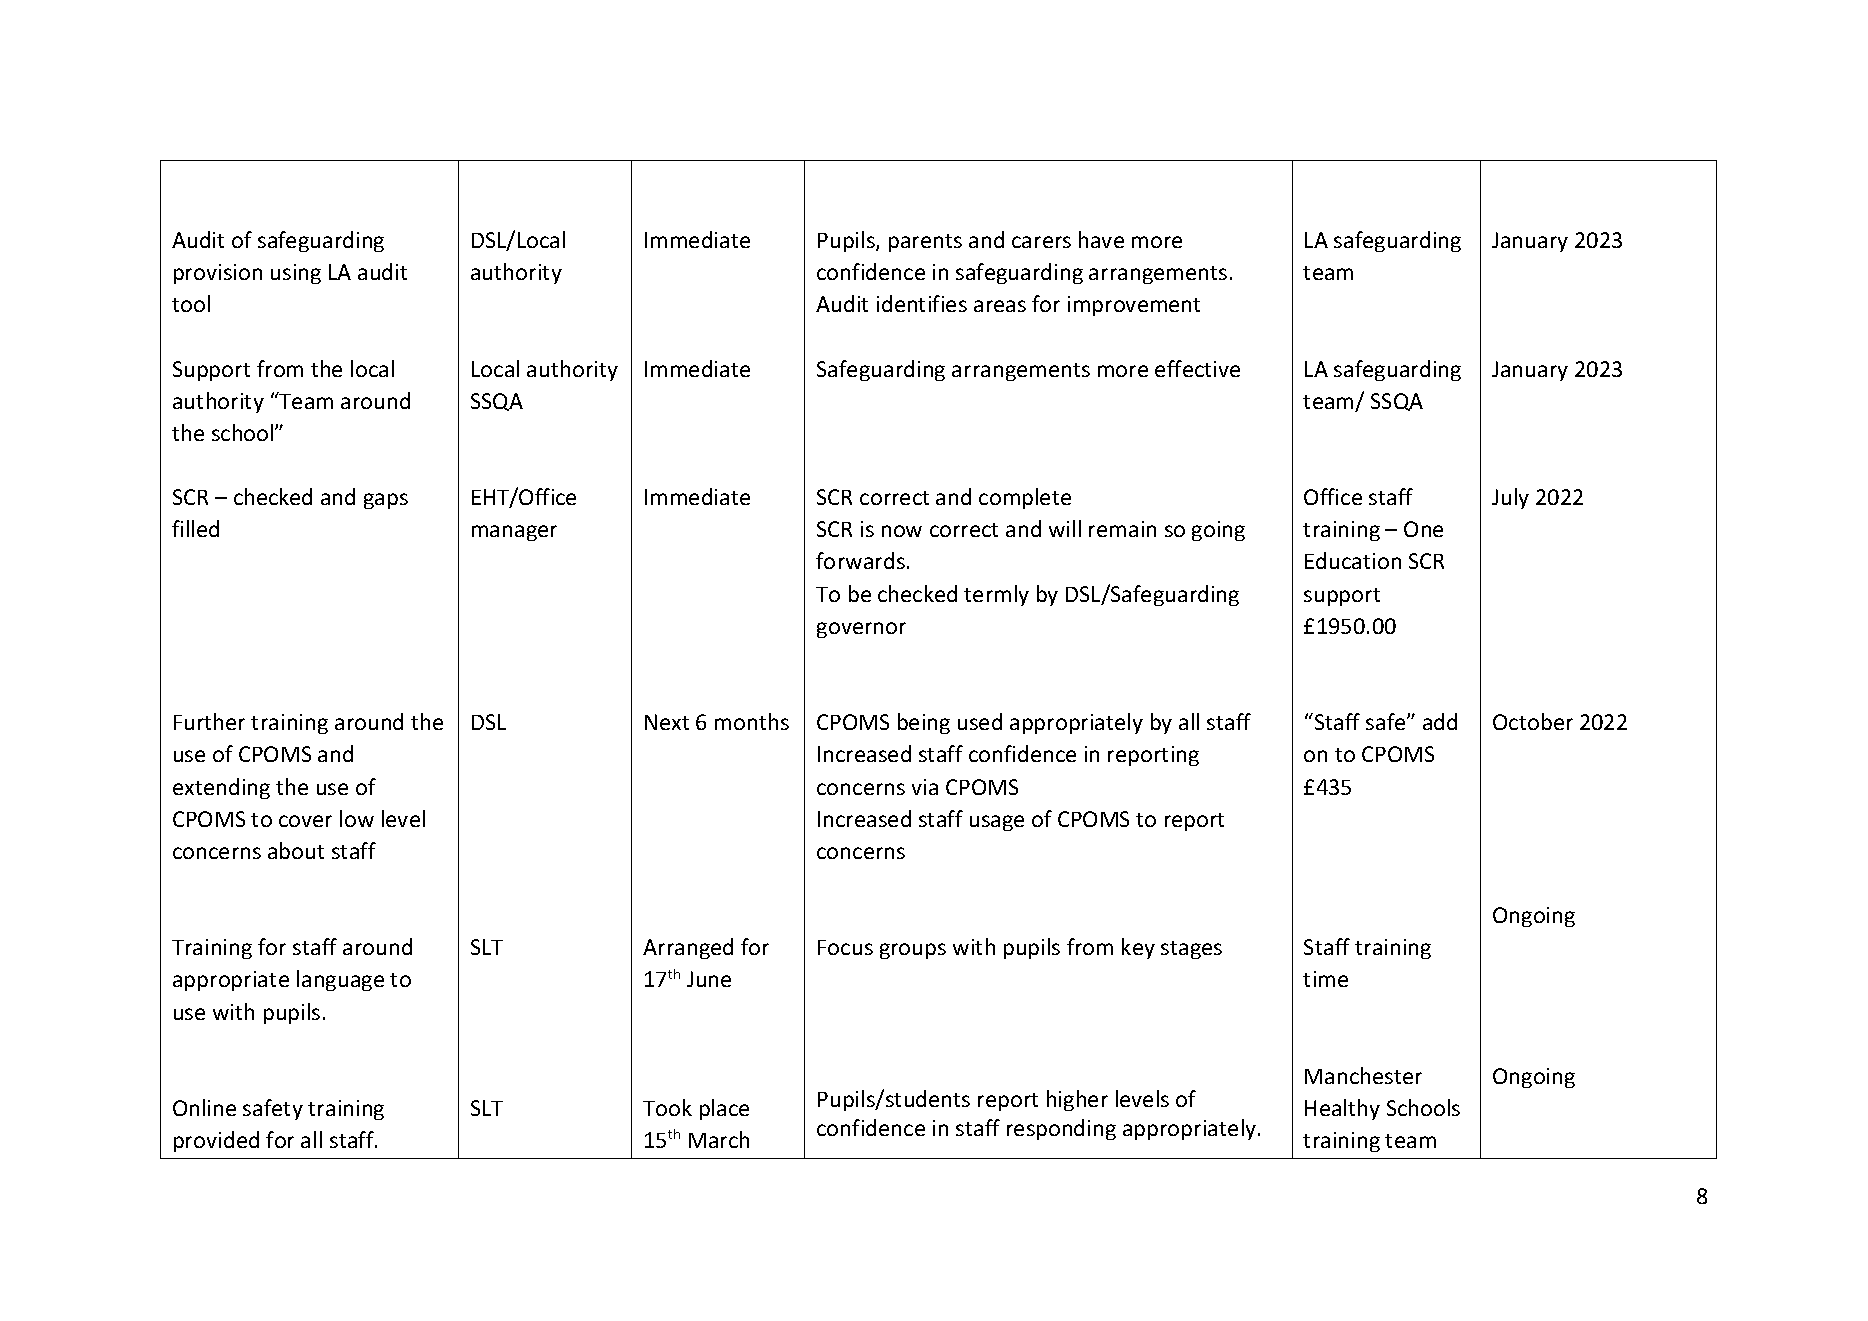 This image has height=1321, width=1868. I want to click on parents, so click(925, 243).
